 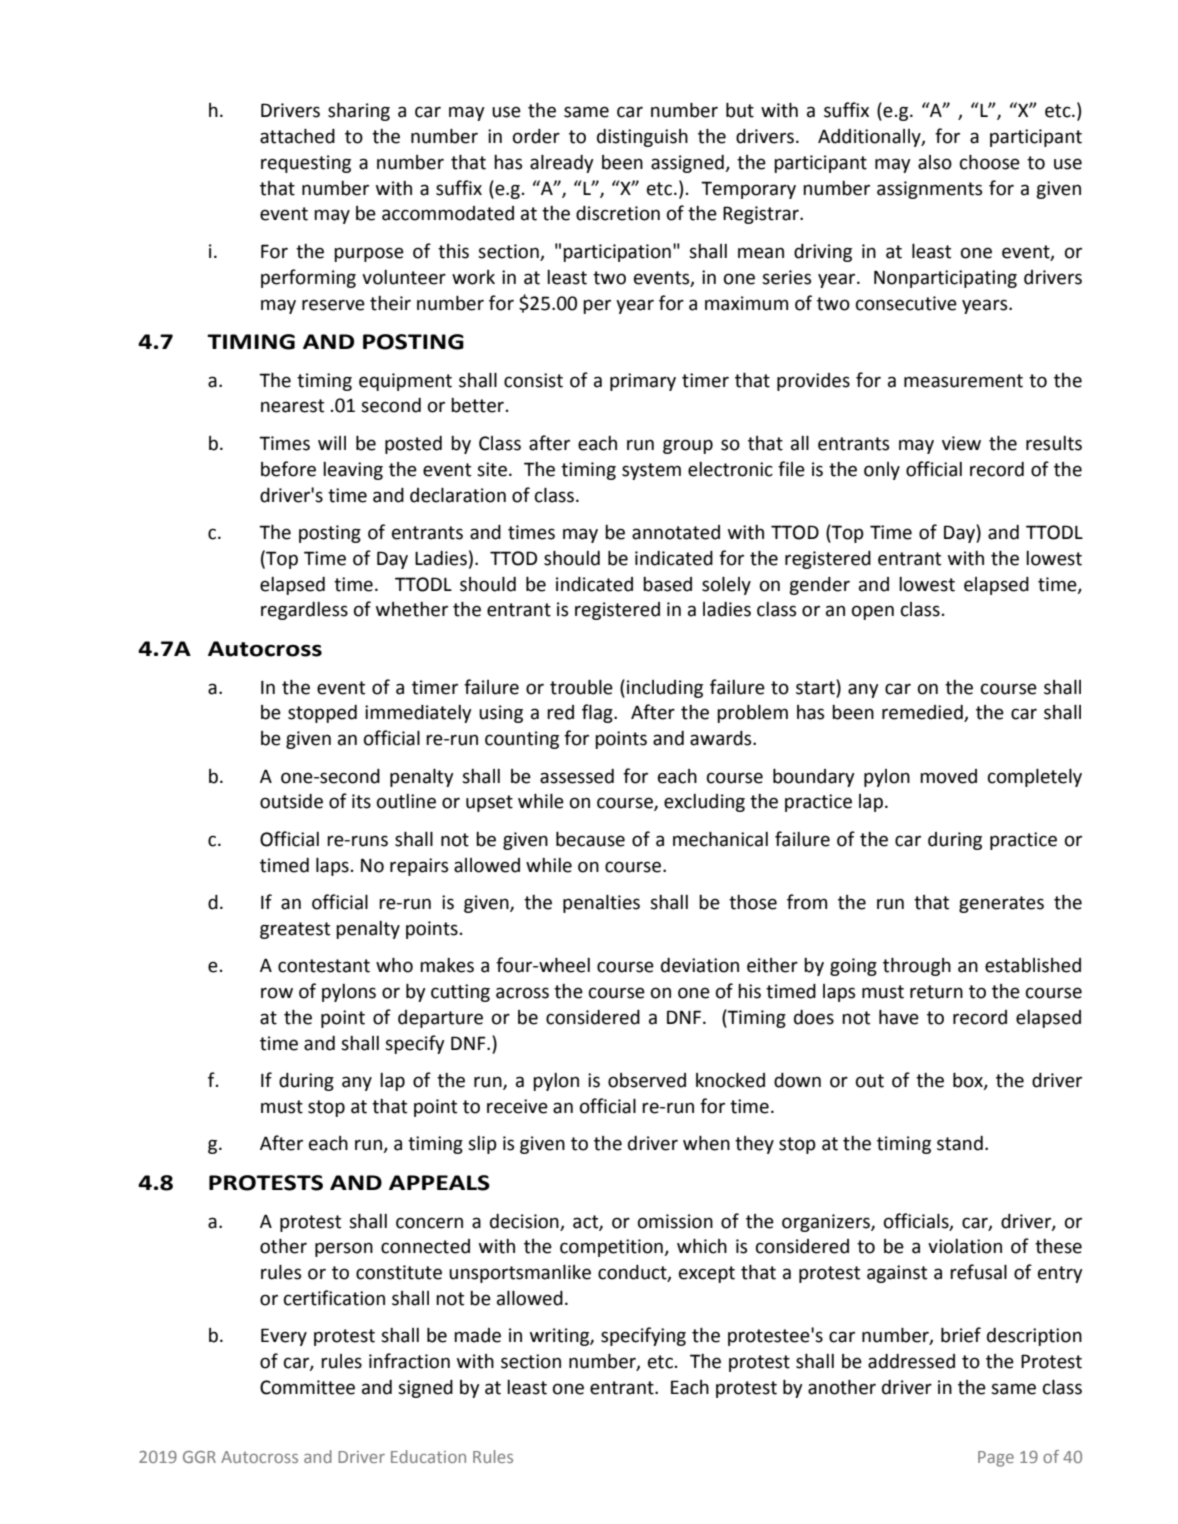 I want to click on excluding, so click(x=704, y=803).
